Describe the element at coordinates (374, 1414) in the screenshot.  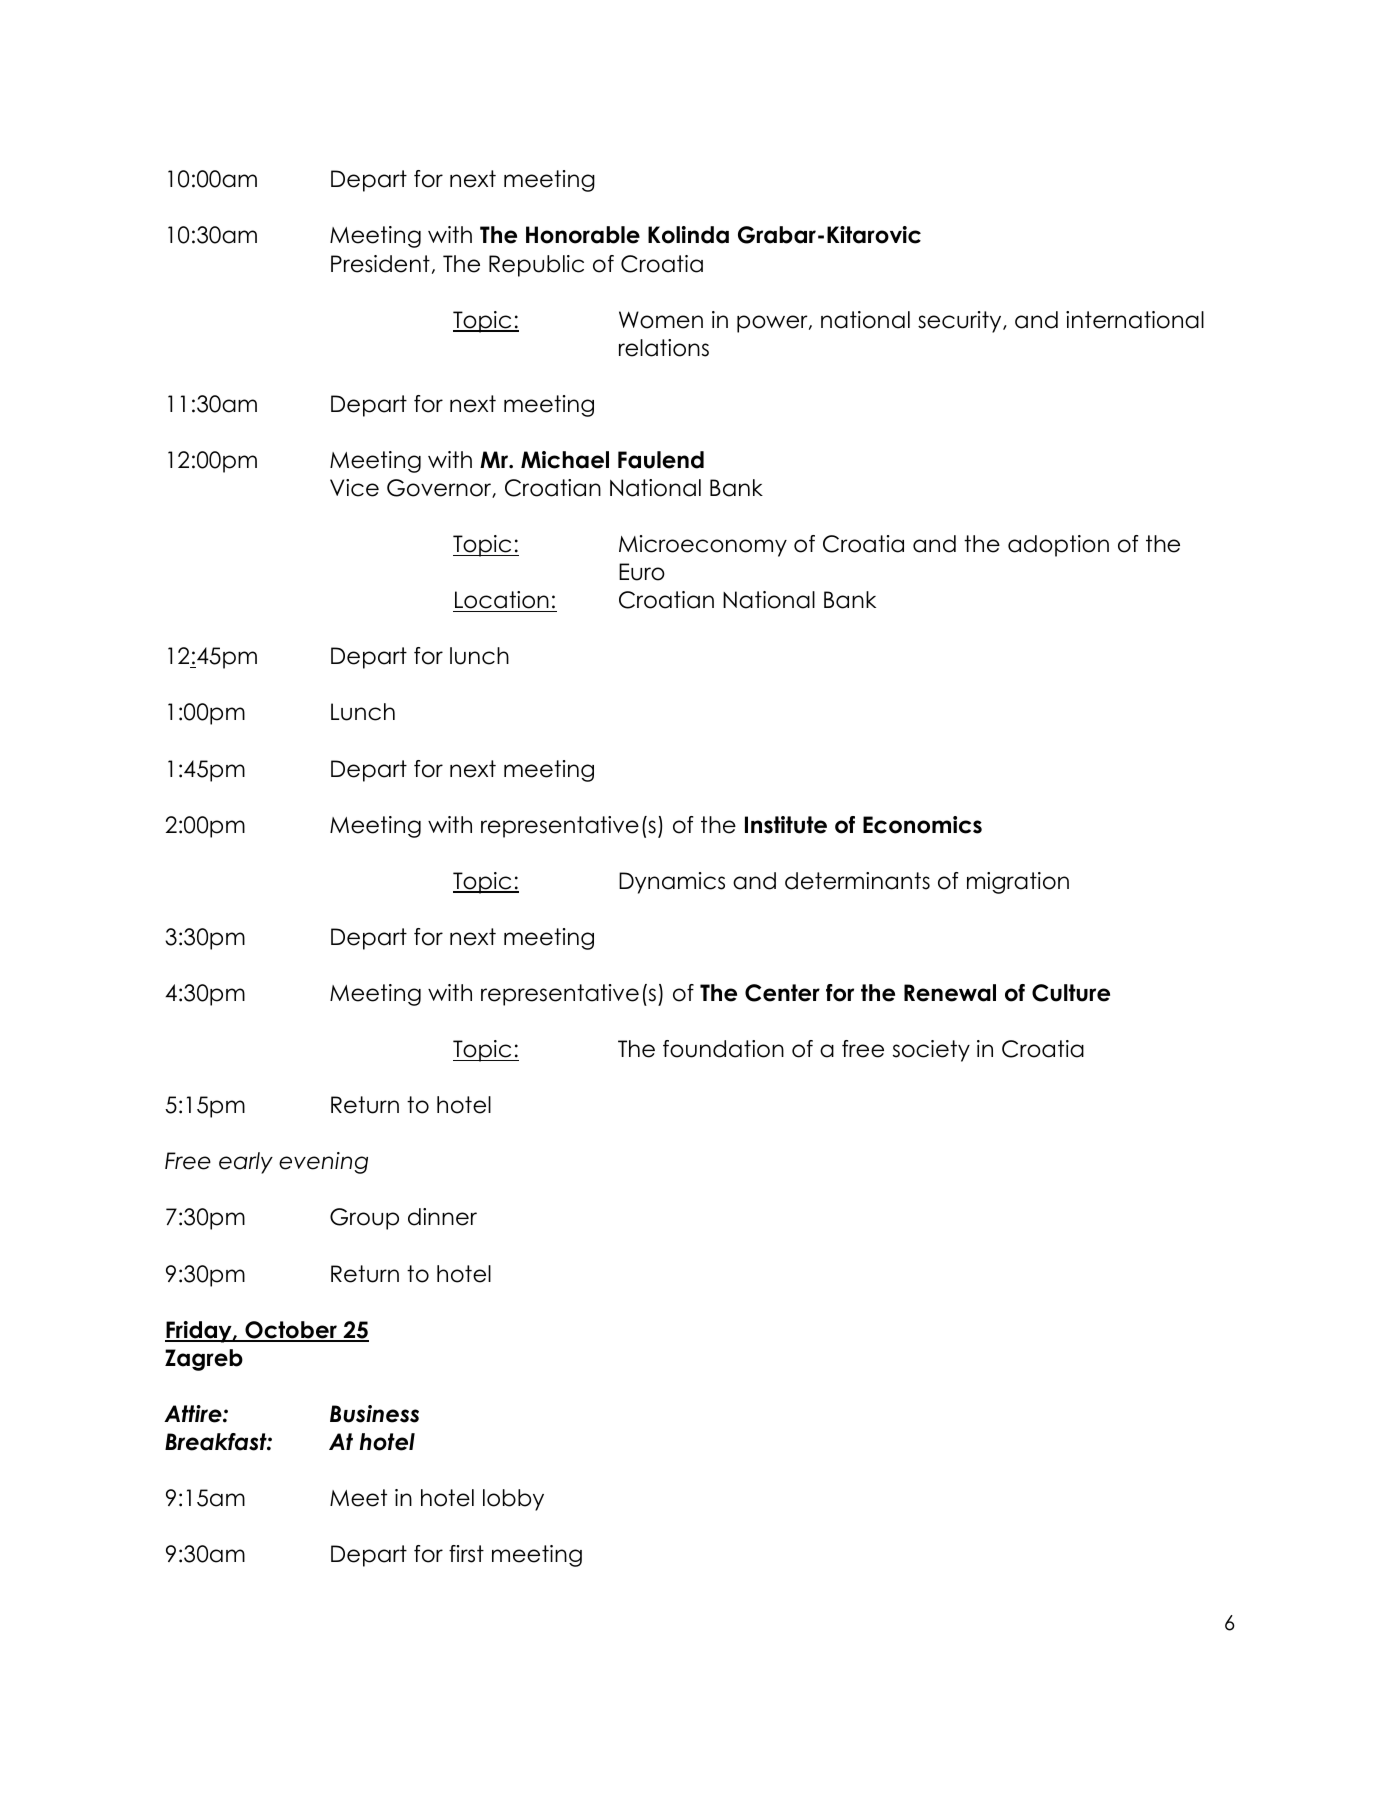
I see `Business` at that location.
